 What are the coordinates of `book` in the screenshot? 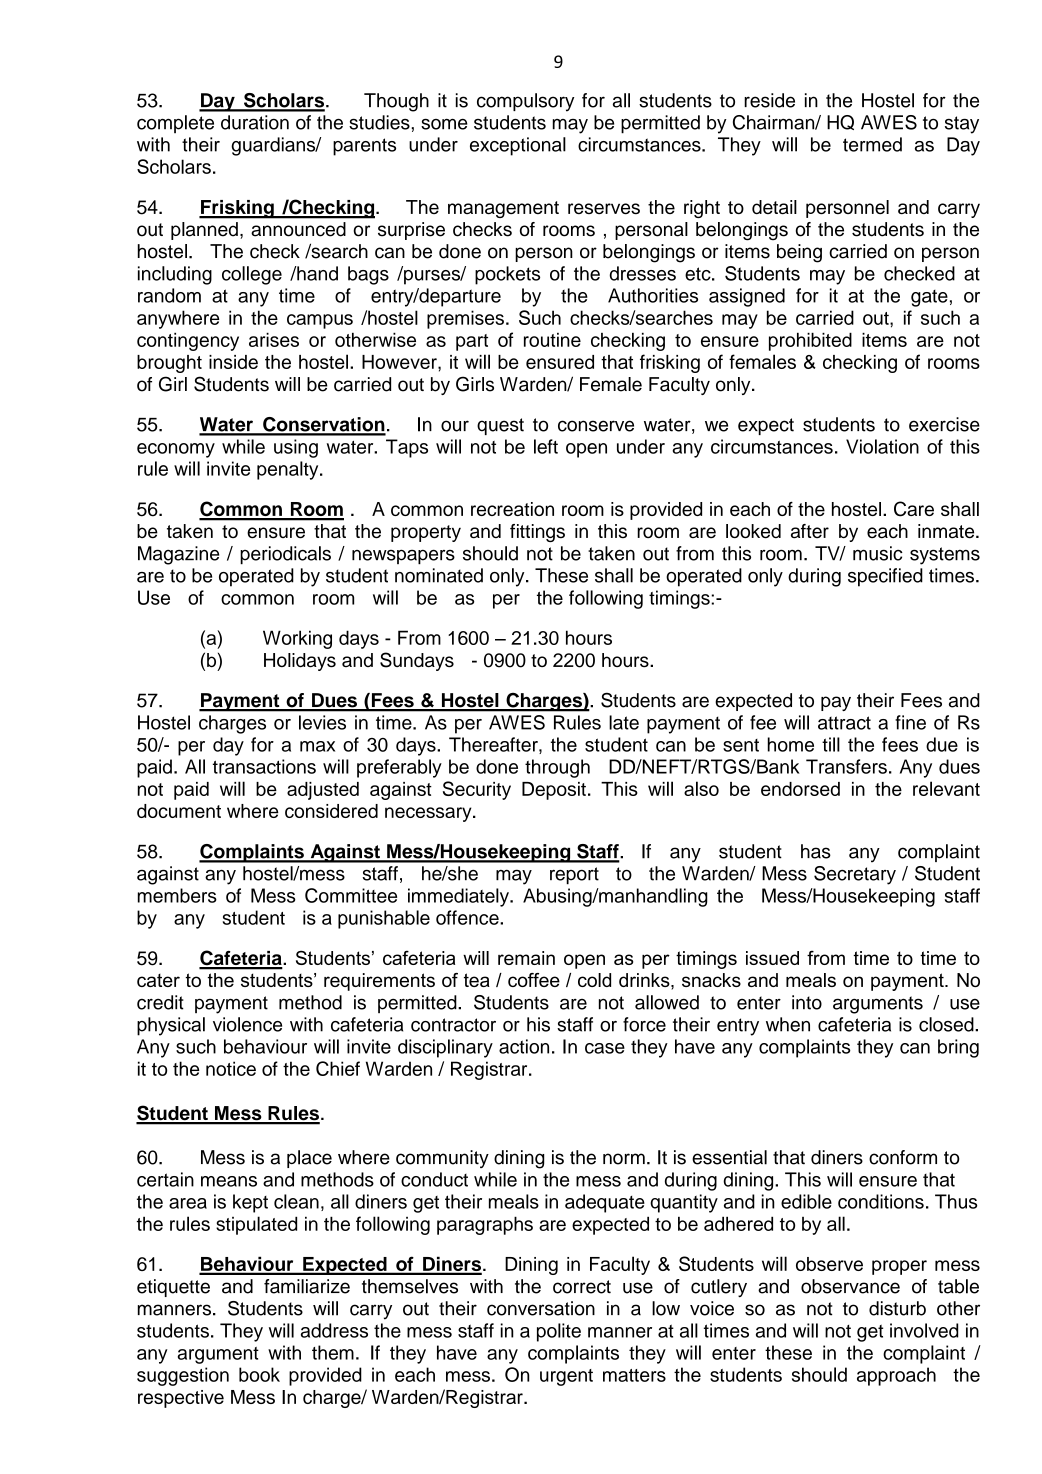 It's located at (259, 1374).
